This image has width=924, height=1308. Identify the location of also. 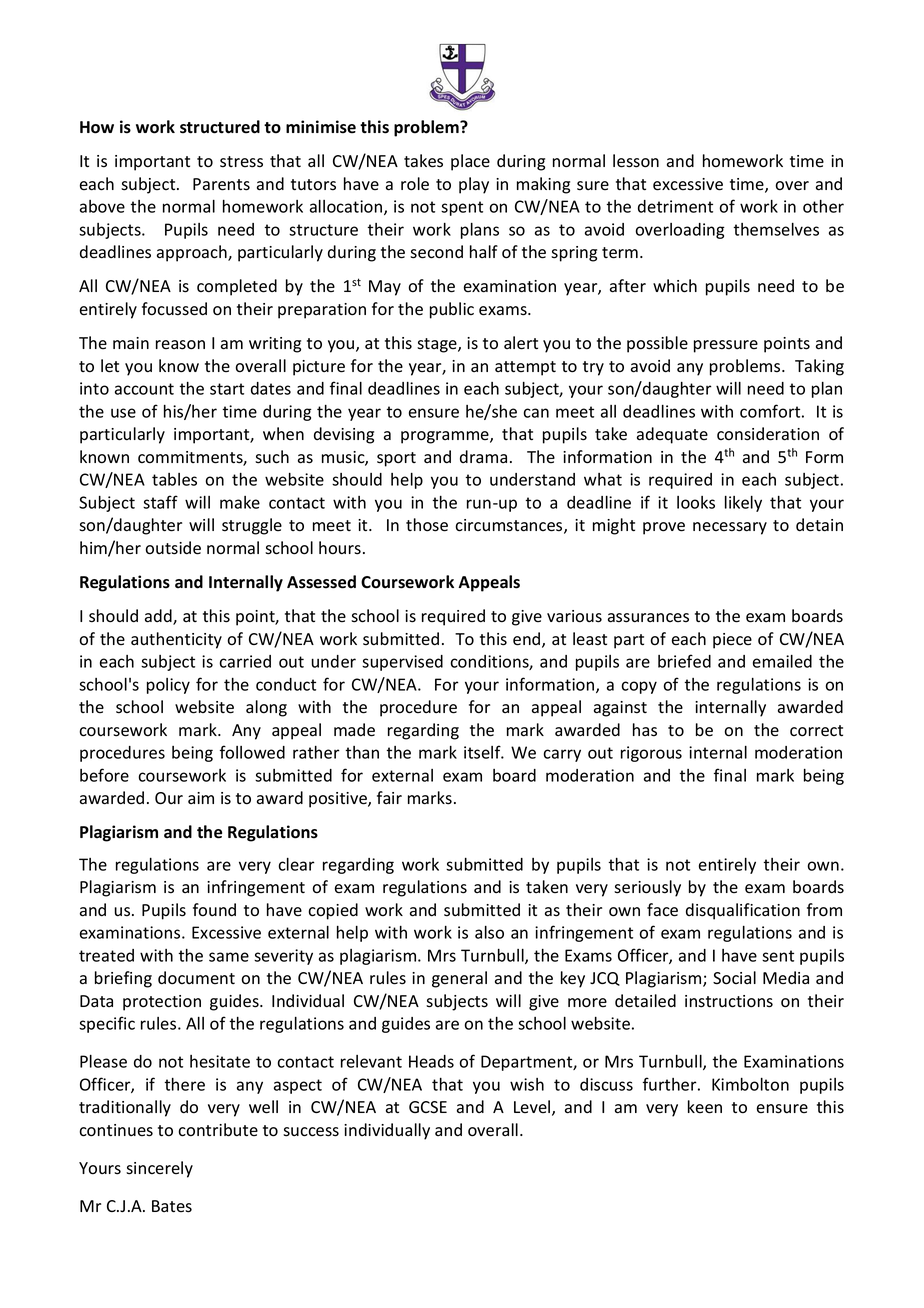
(489, 932).
